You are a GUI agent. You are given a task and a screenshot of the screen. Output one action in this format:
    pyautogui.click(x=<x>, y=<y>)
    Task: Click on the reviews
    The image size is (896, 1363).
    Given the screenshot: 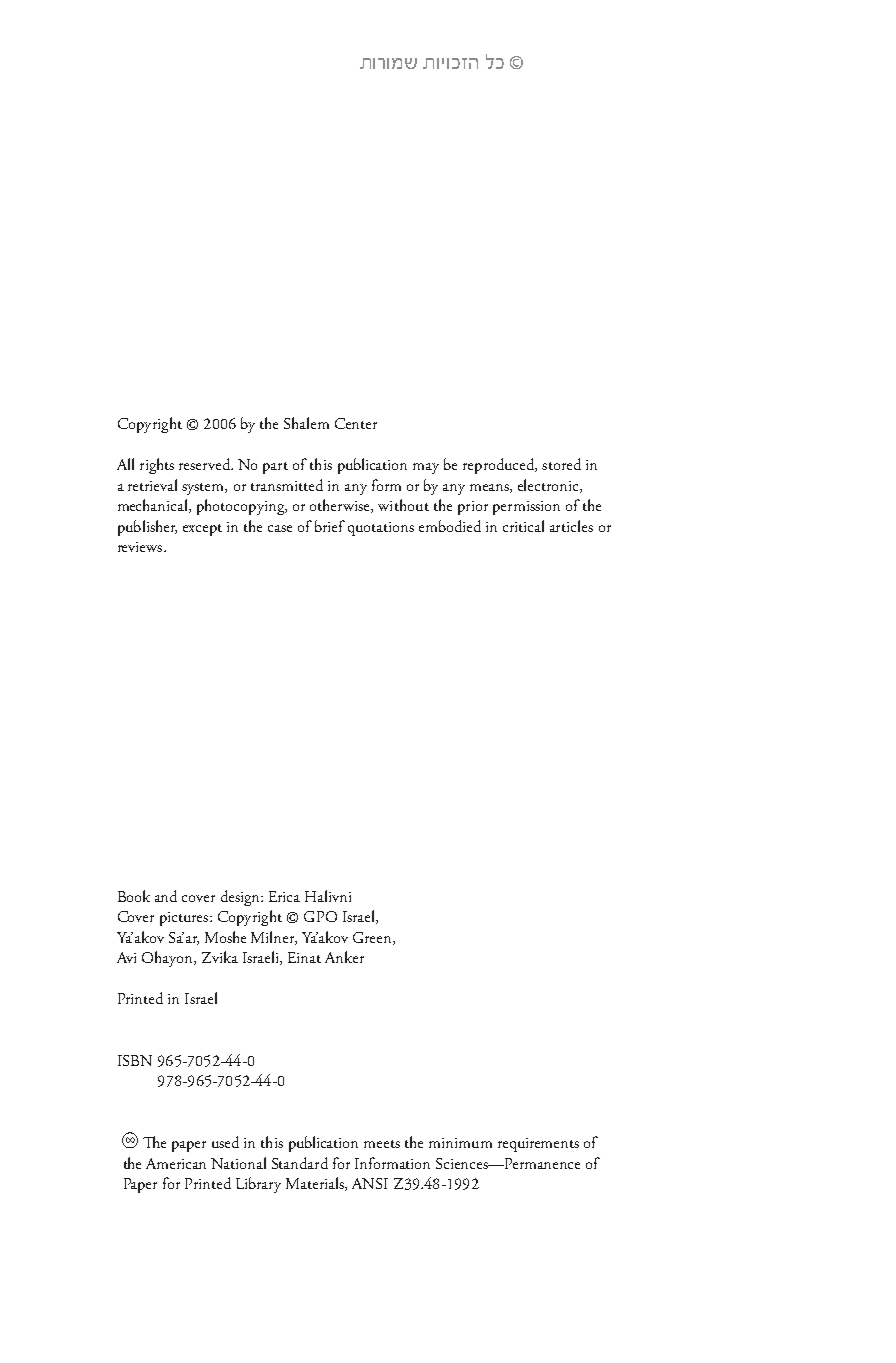 What is the action you would take?
    pyautogui.click(x=141, y=547)
